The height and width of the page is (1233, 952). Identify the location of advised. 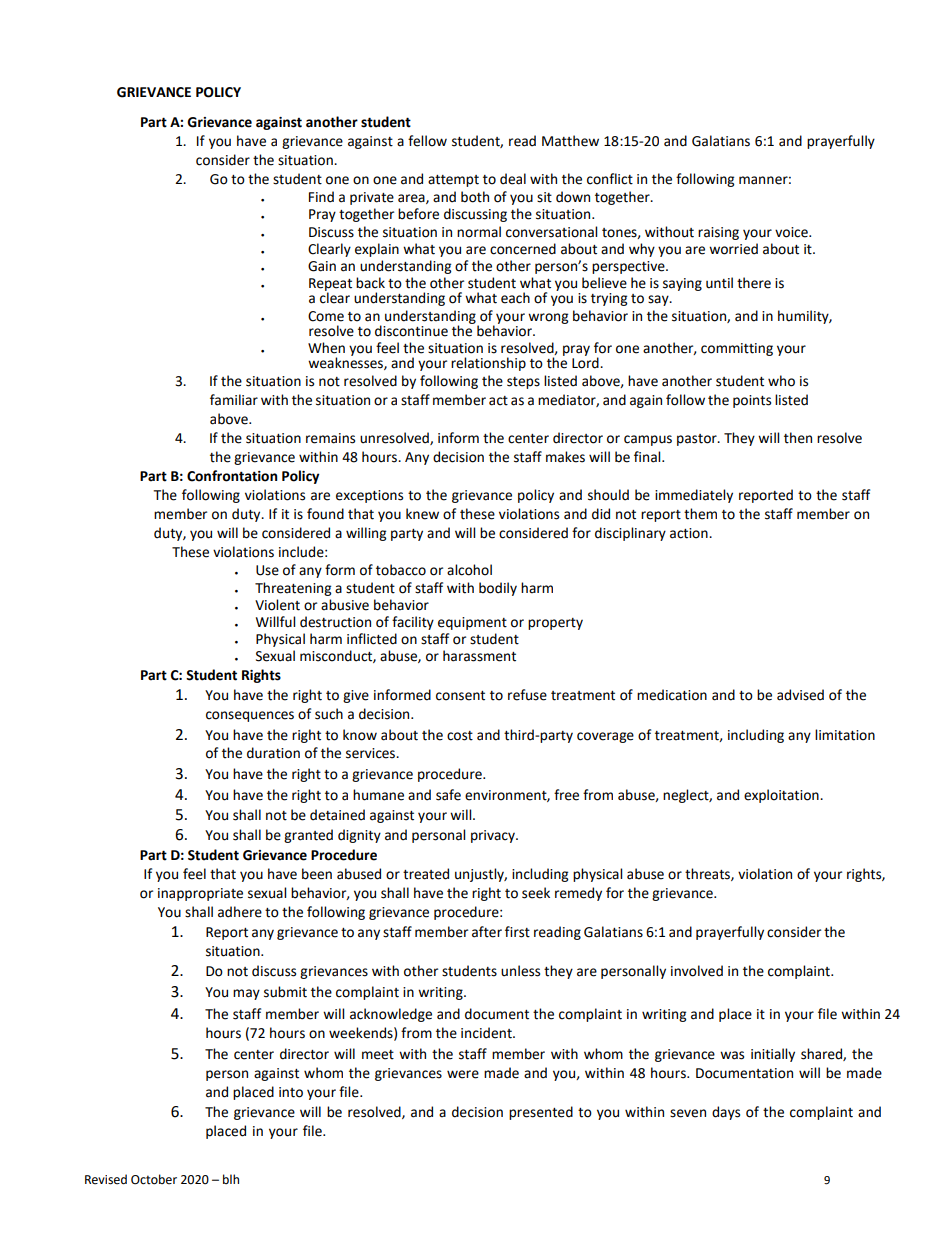
(800, 695).
